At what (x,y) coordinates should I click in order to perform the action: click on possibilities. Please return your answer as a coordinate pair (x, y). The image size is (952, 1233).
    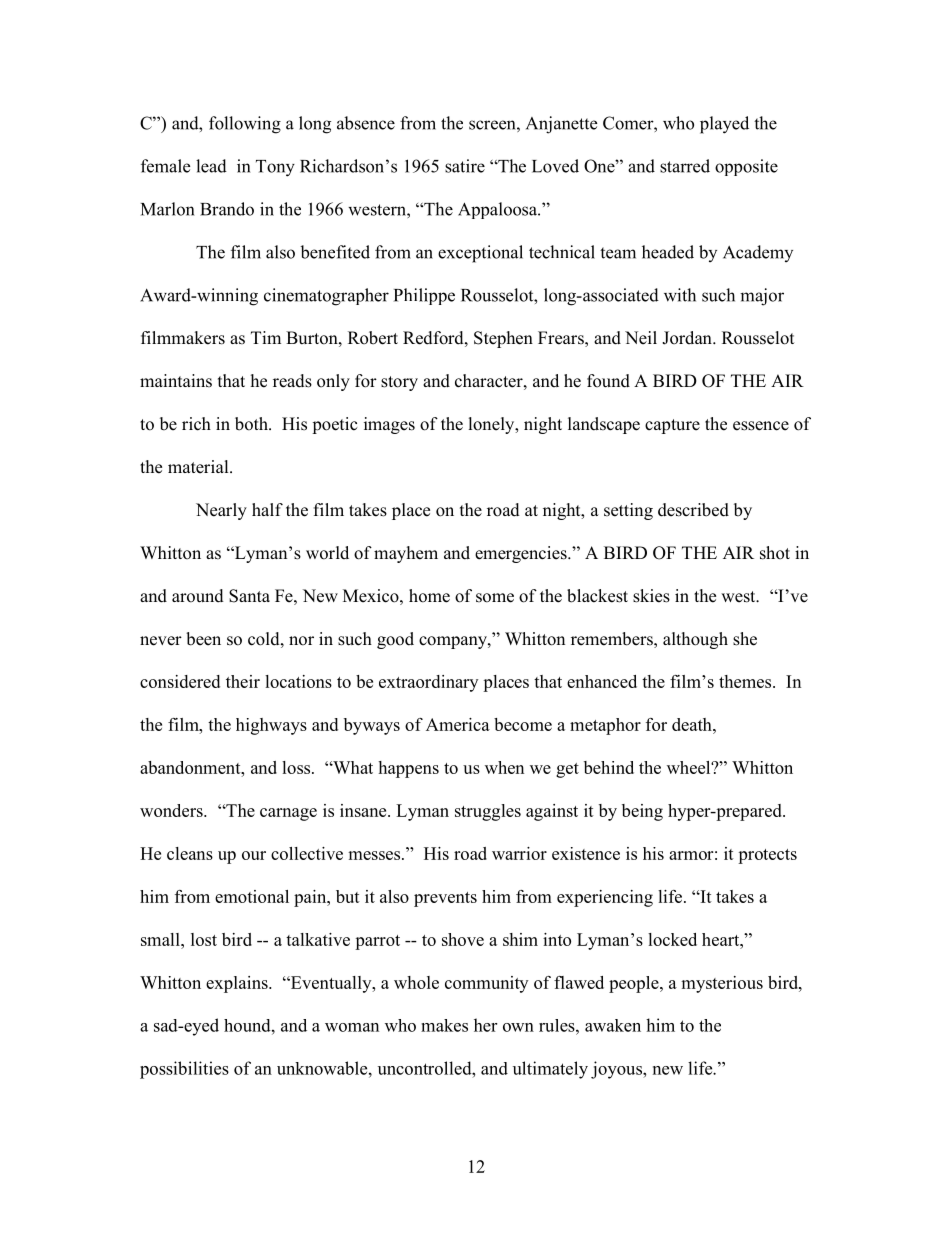
    Looking at the image, I should click on (184, 1070).
